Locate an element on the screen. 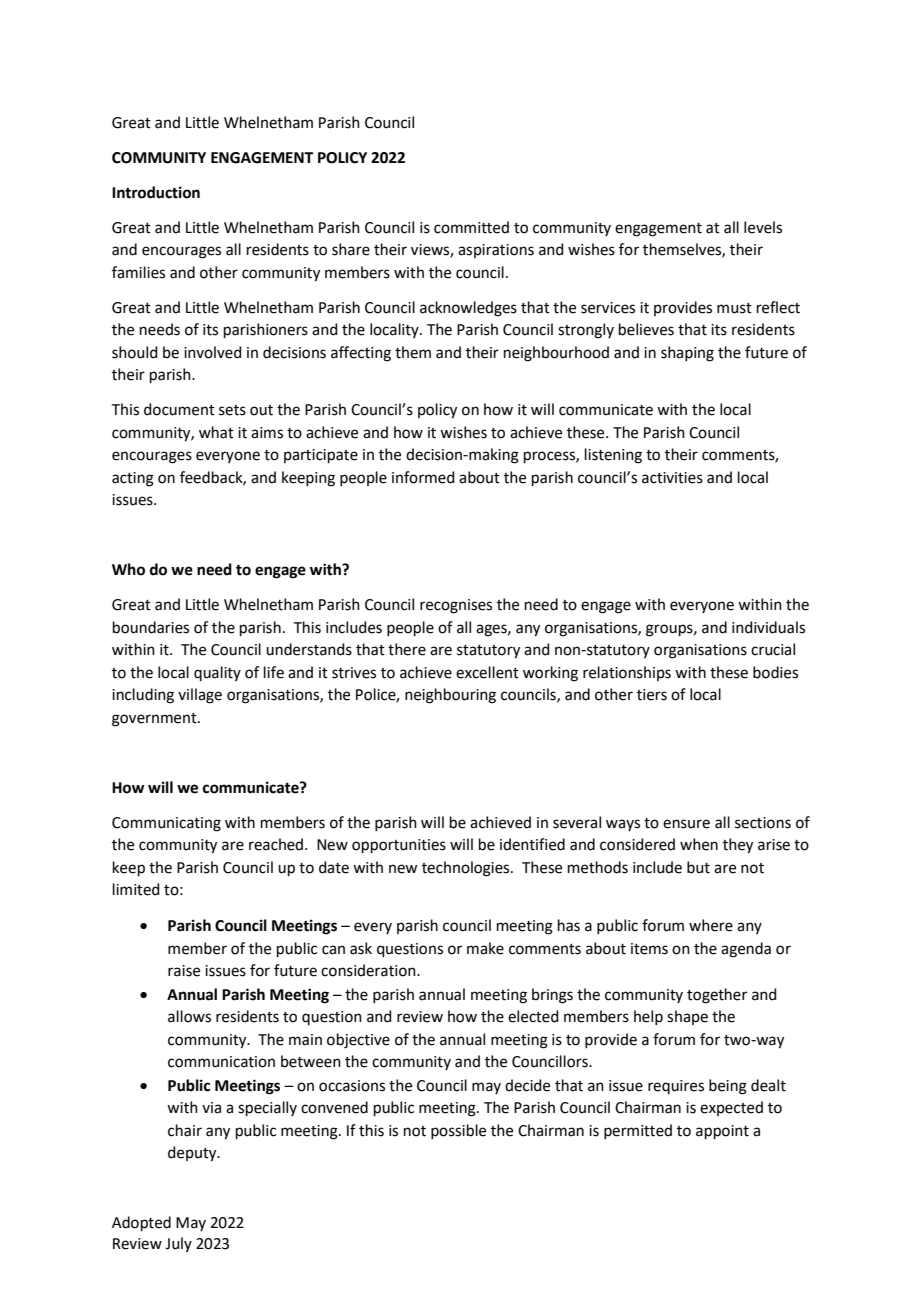 This screenshot has width=924, height=1308. neighbouring is located at coordinates (450, 696).
